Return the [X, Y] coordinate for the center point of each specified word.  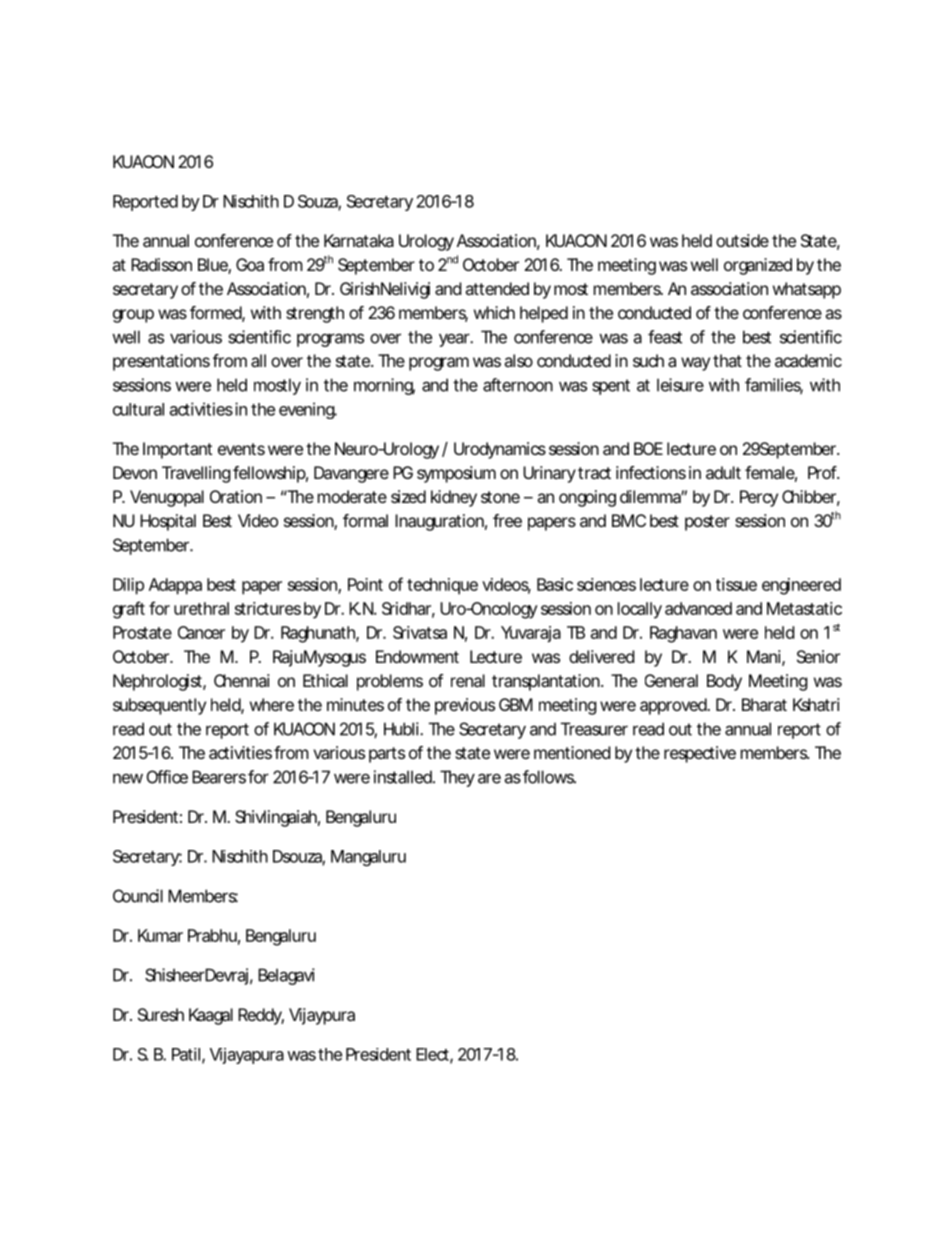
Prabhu [212, 935]
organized [758, 266]
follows [549, 777]
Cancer [201, 632]
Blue [213, 266]
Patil [186, 1054]
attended [497, 288]
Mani [764, 656]
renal [468, 680]
